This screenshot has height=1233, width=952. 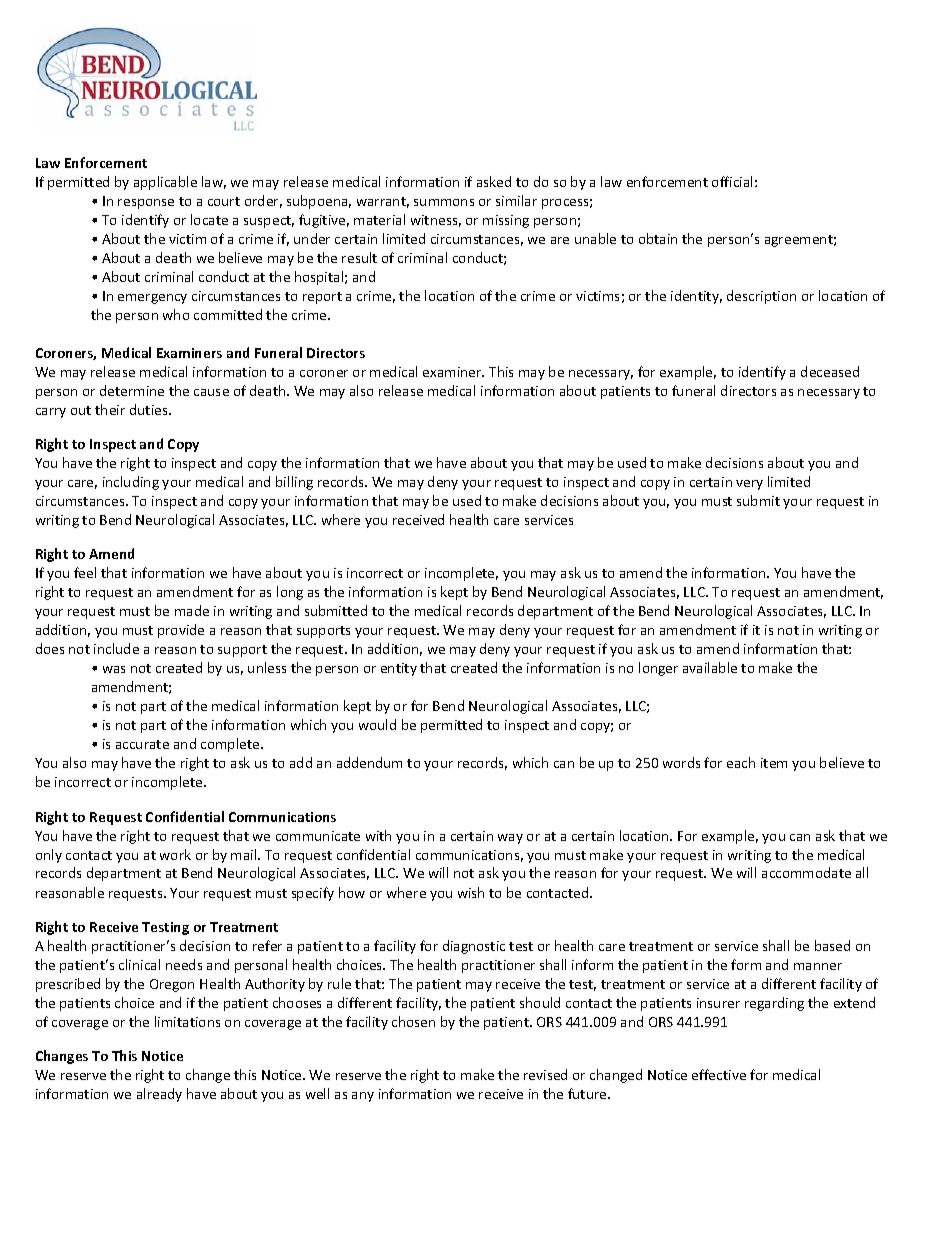 What do you see at coordinates (377, 724) in the screenshot?
I see `would` at bounding box center [377, 724].
